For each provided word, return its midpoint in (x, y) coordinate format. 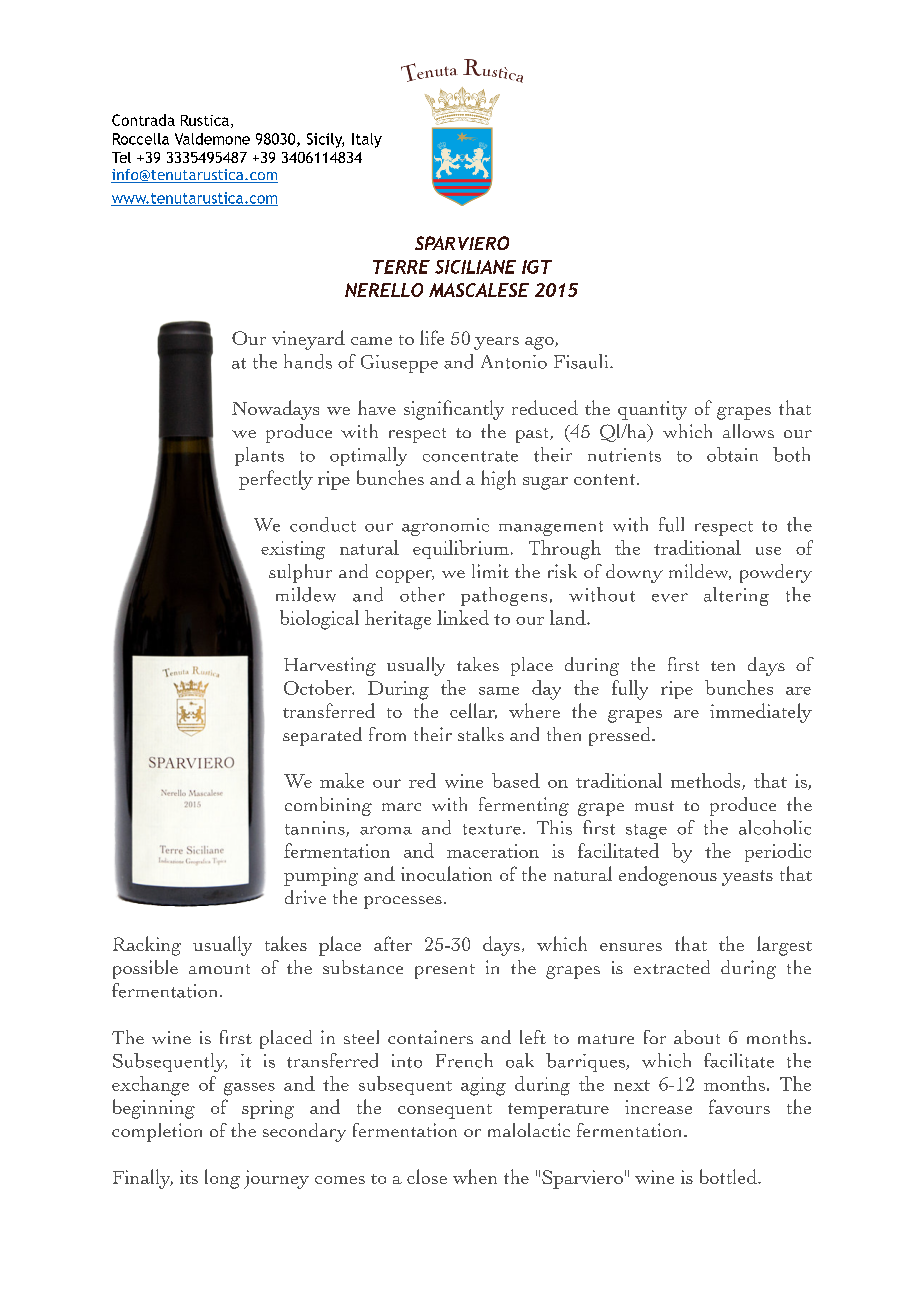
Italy (367, 140)
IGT (537, 267)
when (475, 1176)
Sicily (325, 140)
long (222, 1179)
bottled (729, 1176)
